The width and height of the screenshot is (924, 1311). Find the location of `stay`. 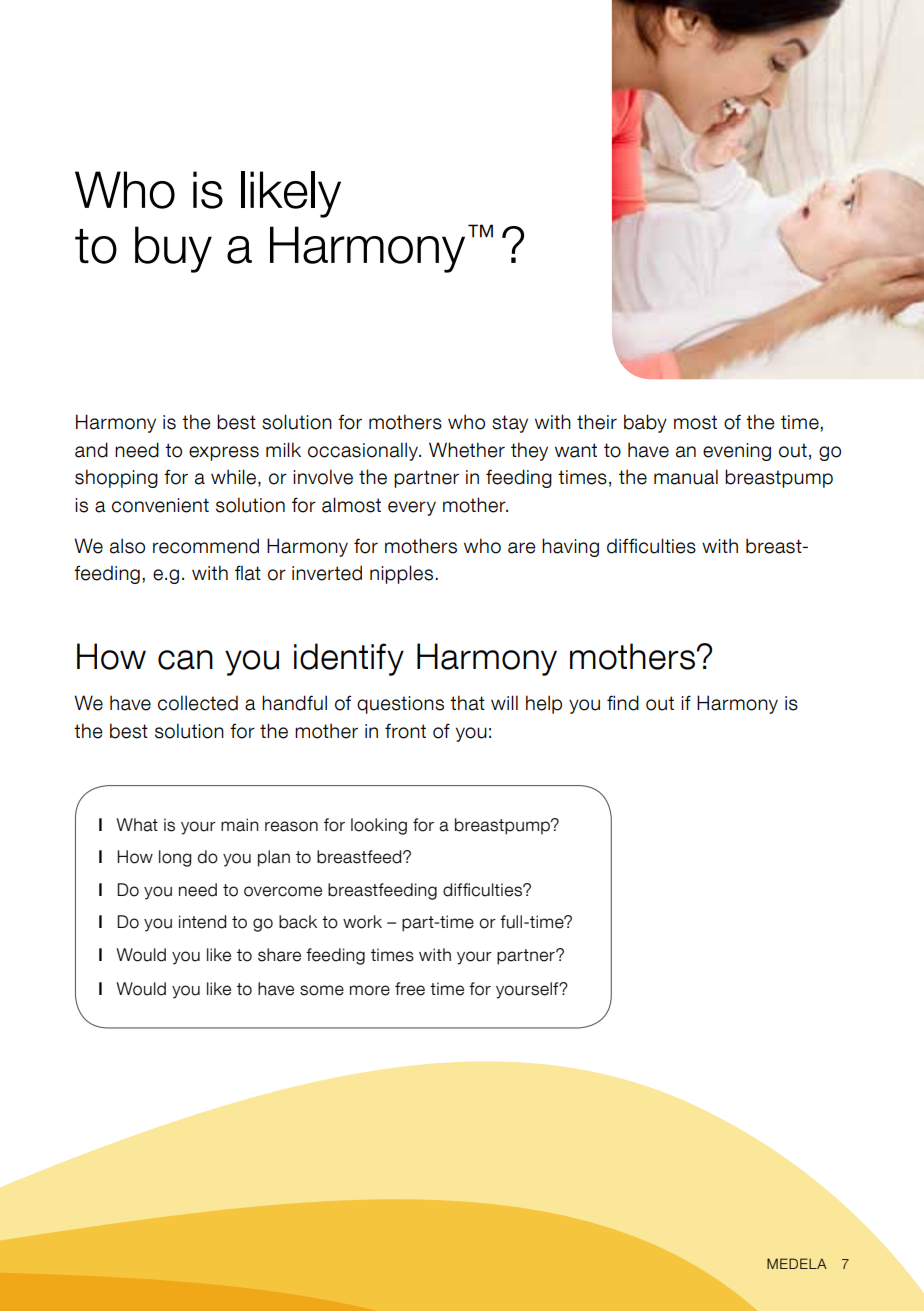

stay is located at coordinates (510, 424).
